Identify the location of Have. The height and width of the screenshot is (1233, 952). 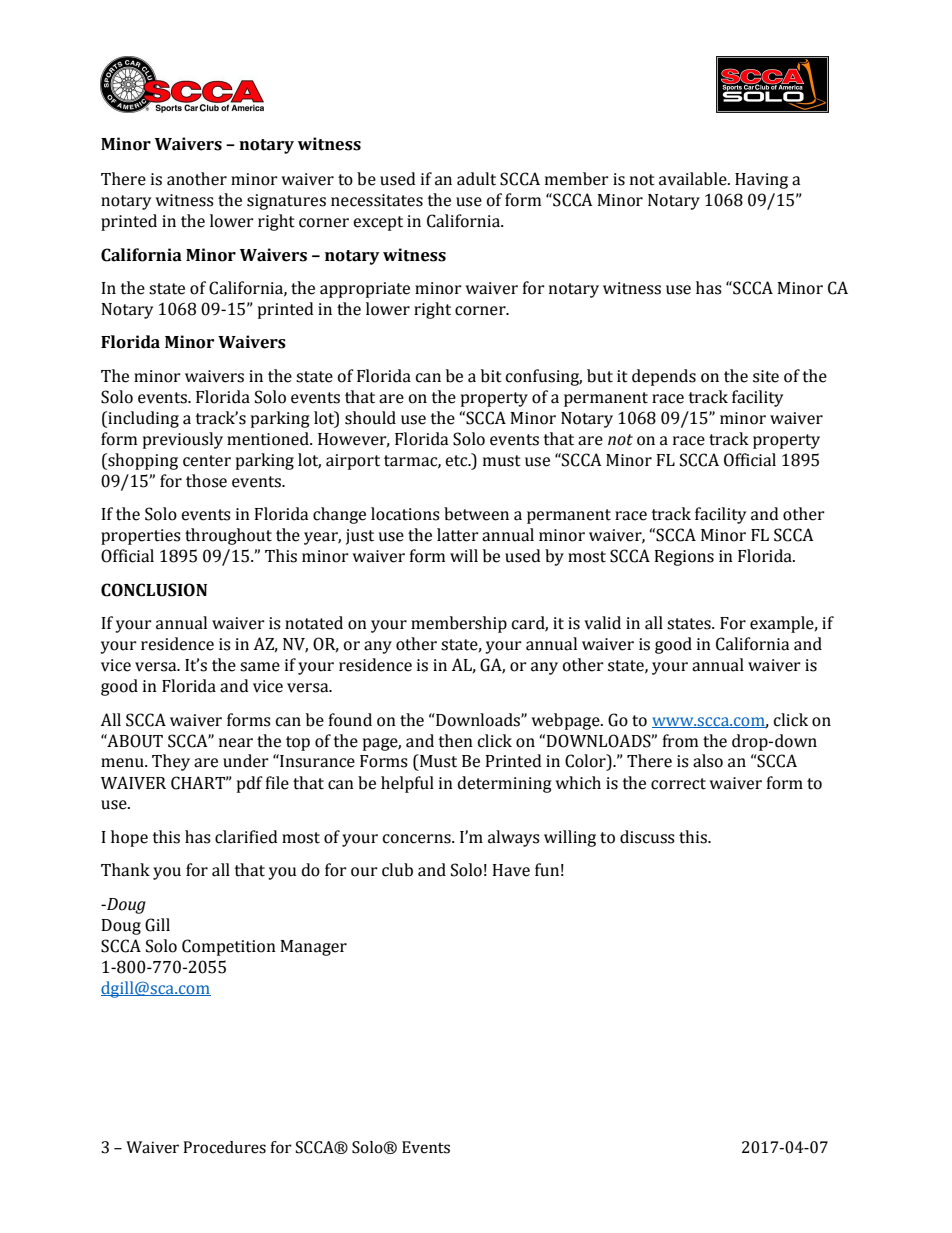
(511, 870).
